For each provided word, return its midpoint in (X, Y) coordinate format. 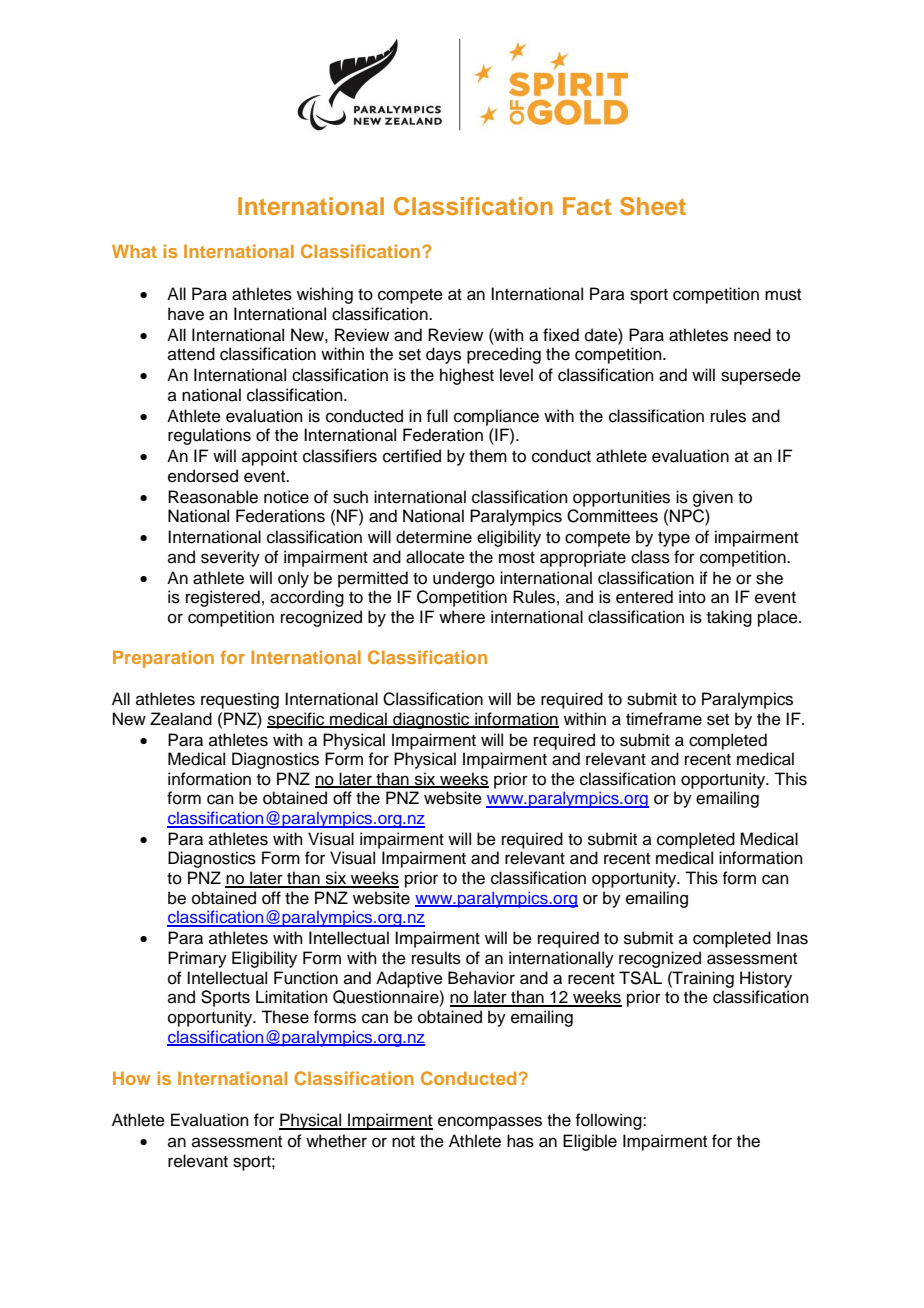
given (713, 498)
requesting (240, 700)
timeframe (664, 719)
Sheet (653, 206)
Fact (587, 206)
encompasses (490, 1123)
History (766, 979)
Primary (197, 959)
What (134, 251)
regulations (209, 436)
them (488, 456)
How (132, 1078)
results (436, 958)
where (462, 617)
